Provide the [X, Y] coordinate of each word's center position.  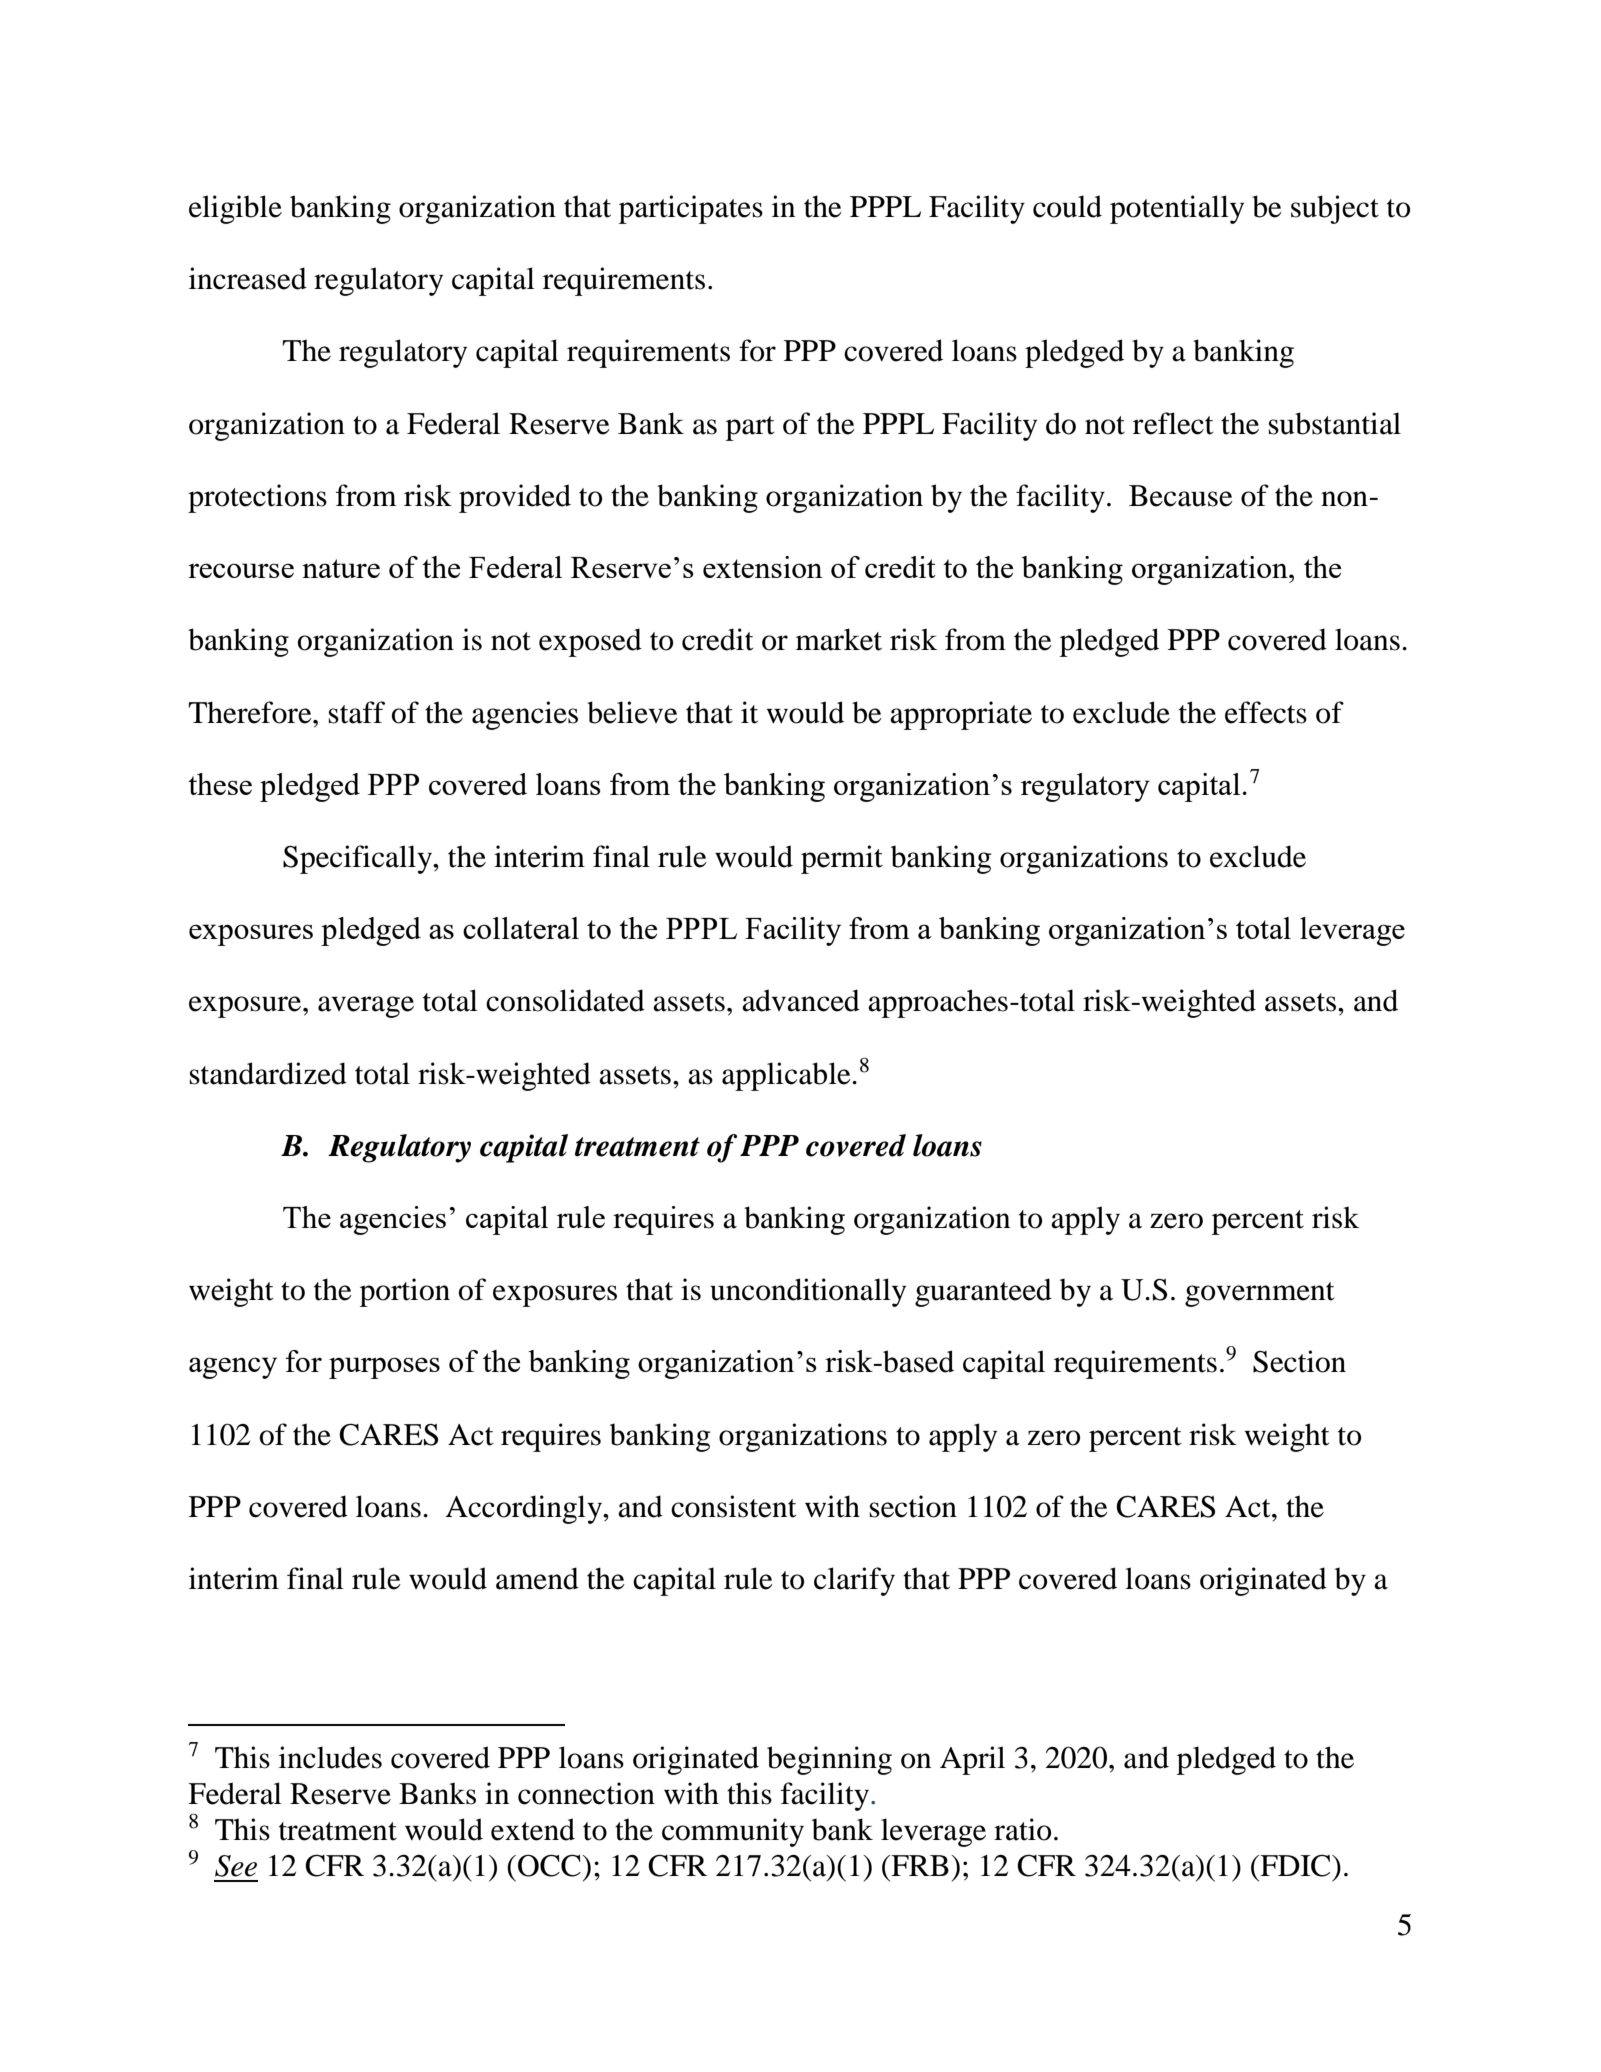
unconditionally [808, 1292]
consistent [733, 1506]
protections [257, 498]
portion [405, 1292]
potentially [1177, 209]
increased [248, 278]
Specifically [359, 859]
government [1259, 1294]
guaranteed [983, 1292]
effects [1266, 712]
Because [1181, 496]
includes [330, 1757]
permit [842, 859]
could [1067, 206]
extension [763, 567]
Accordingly [524, 1509]
